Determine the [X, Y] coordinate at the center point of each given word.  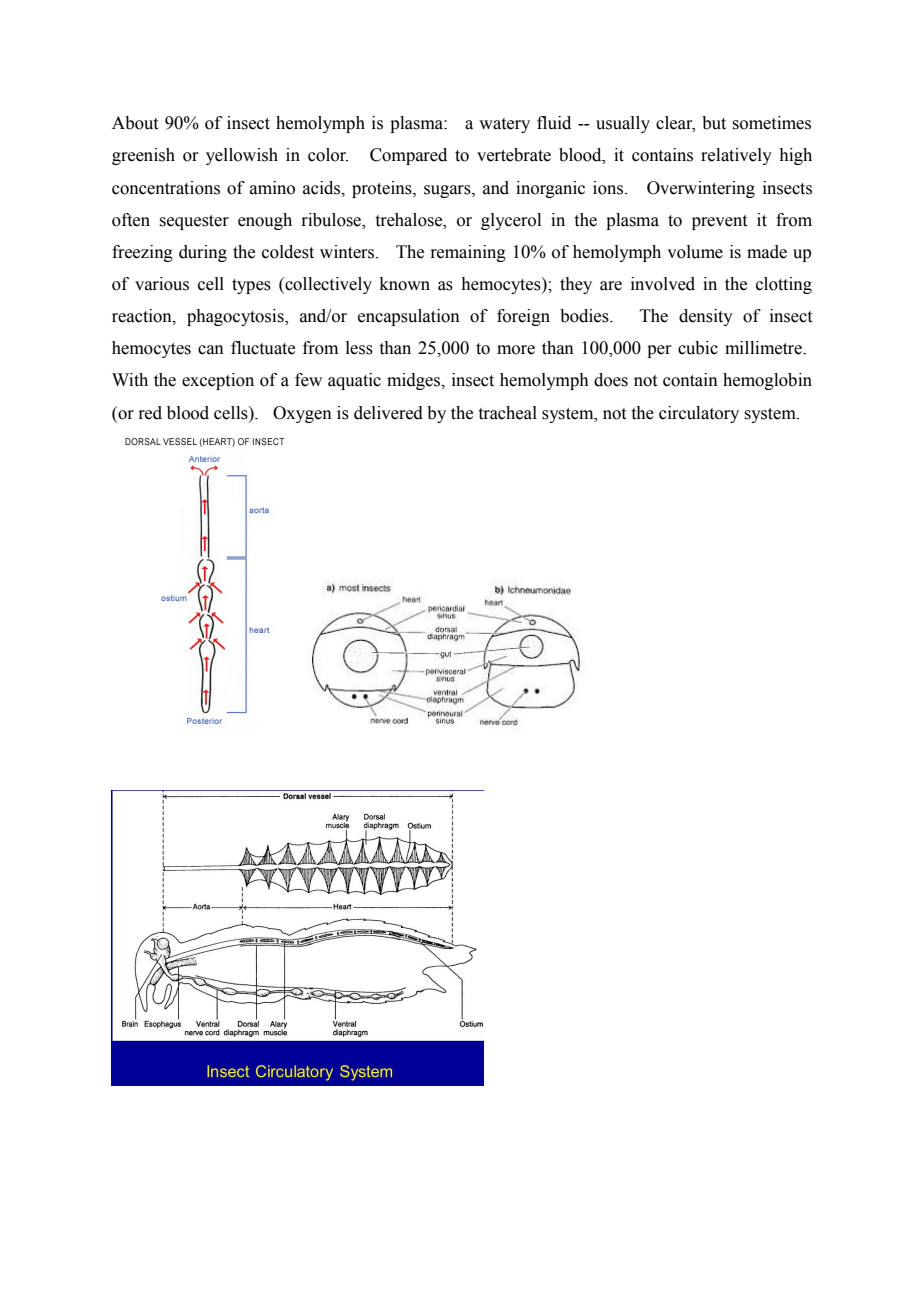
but [714, 123]
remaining [468, 253]
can [211, 350]
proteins [383, 189]
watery [504, 125]
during [203, 253]
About [135, 123]
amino [272, 188]
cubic [698, 348]
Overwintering [701, 189]
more [516, 350]
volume [695, 252]
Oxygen [302, 414]
